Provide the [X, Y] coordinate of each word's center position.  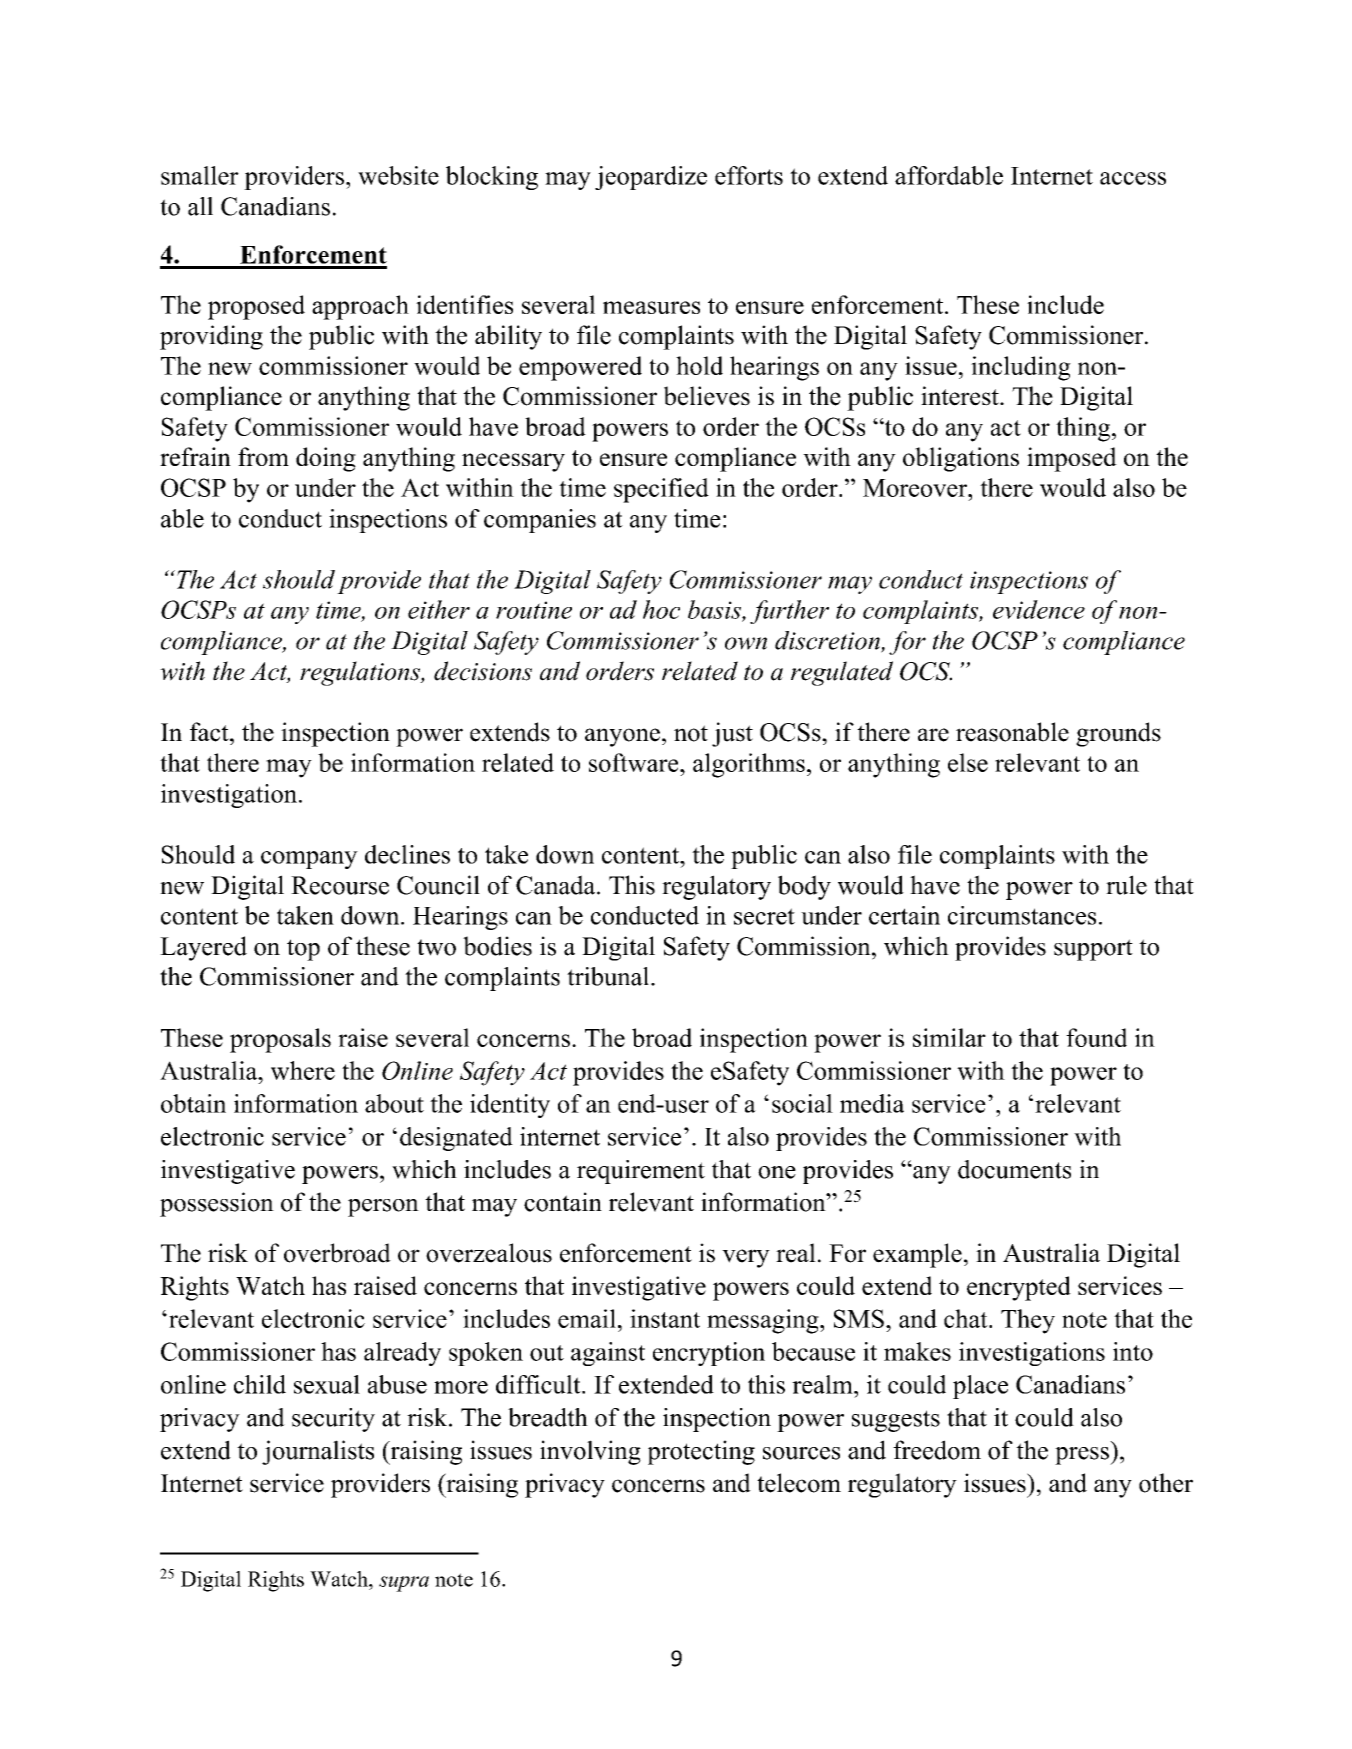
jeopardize [651, 178]
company [309, 860]
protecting [701, 1452]
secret [764, 916]
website [398, 175]
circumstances [1022, 915]
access [1133, 178]
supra [404, 1584]
